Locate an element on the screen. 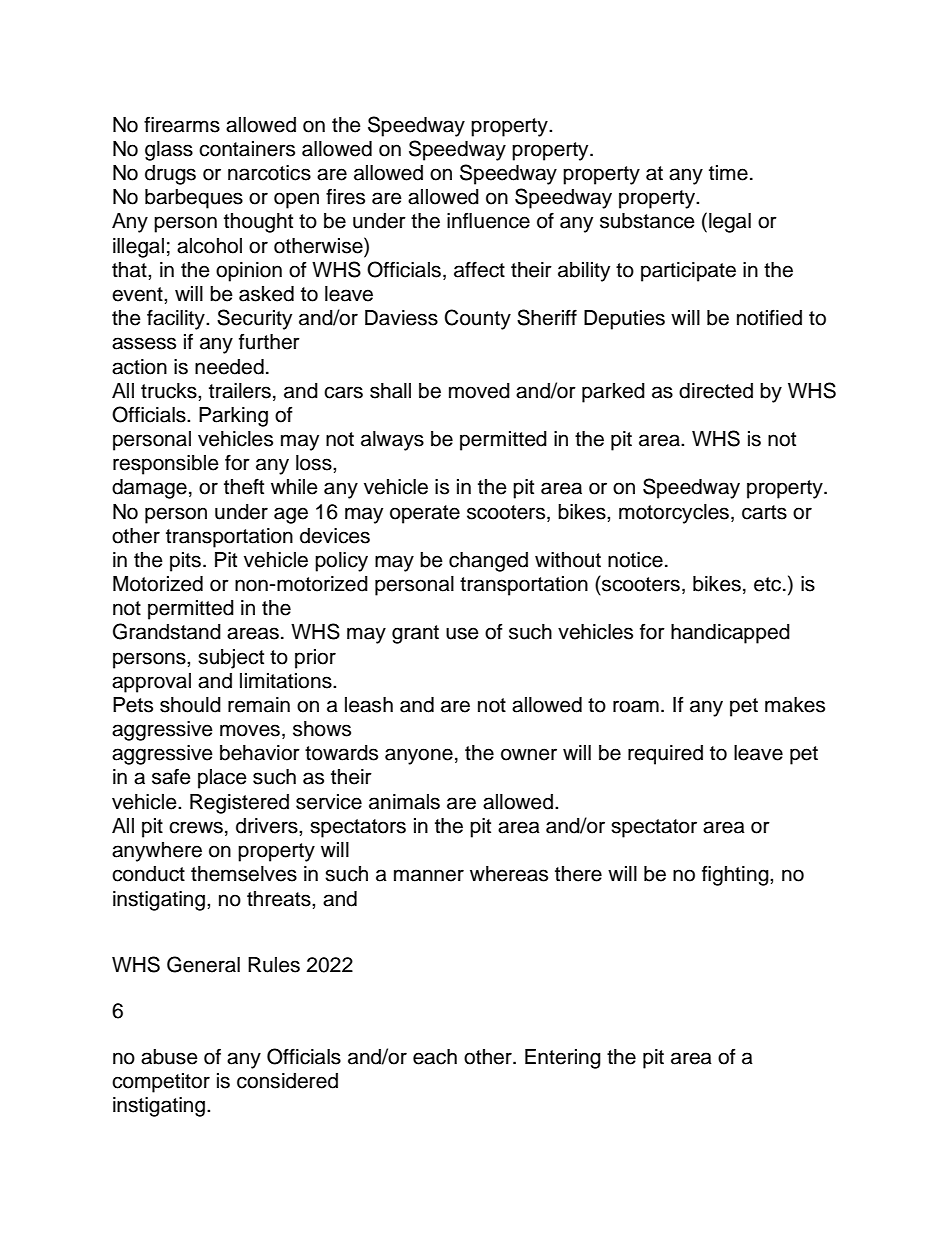 This screenshot has width=952, height=1233. required is located at coordinates (665, 755).
